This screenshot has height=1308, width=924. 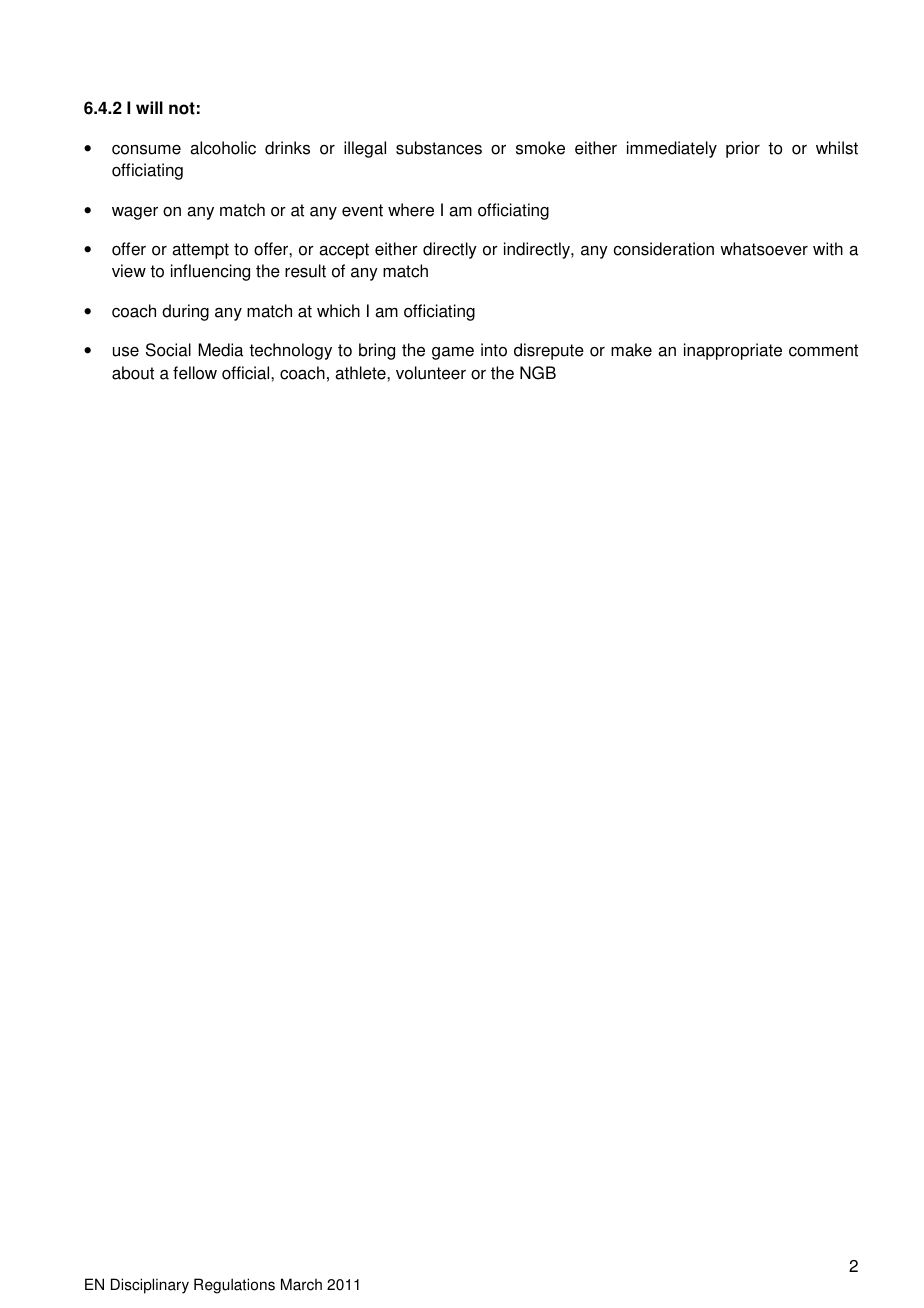 I want to click on prior, so click(x=743, y=149).
